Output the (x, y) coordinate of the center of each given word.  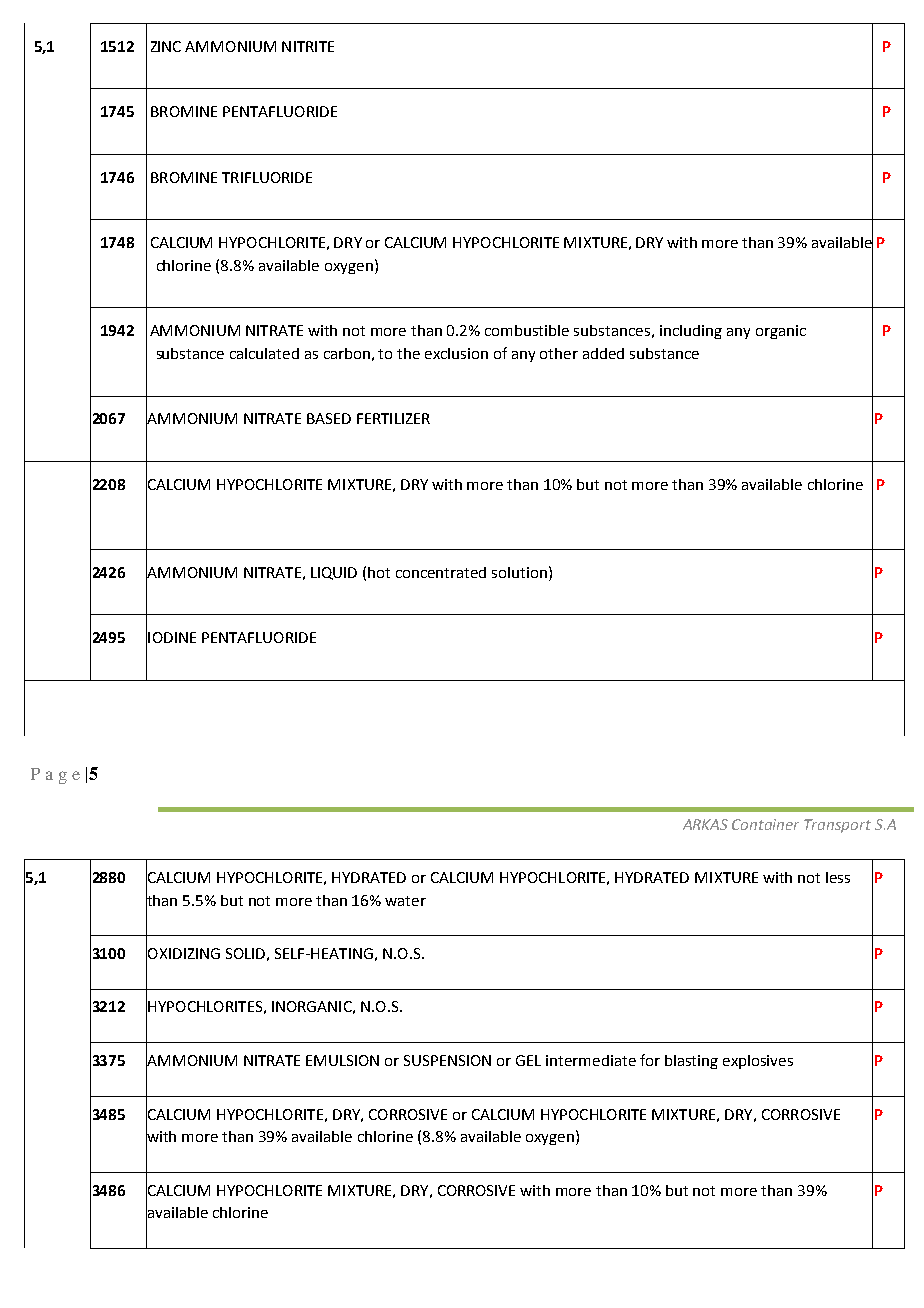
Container (765, 824)
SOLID (245, 953)
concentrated (441, 572)
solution (521, 572)
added (603, 353)
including (691, 332)
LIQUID (334, 573)
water (405, 901)
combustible (527, 330)
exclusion (456, 353)
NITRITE (308, 46)
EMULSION (342, 1060)
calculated (264, 353)
